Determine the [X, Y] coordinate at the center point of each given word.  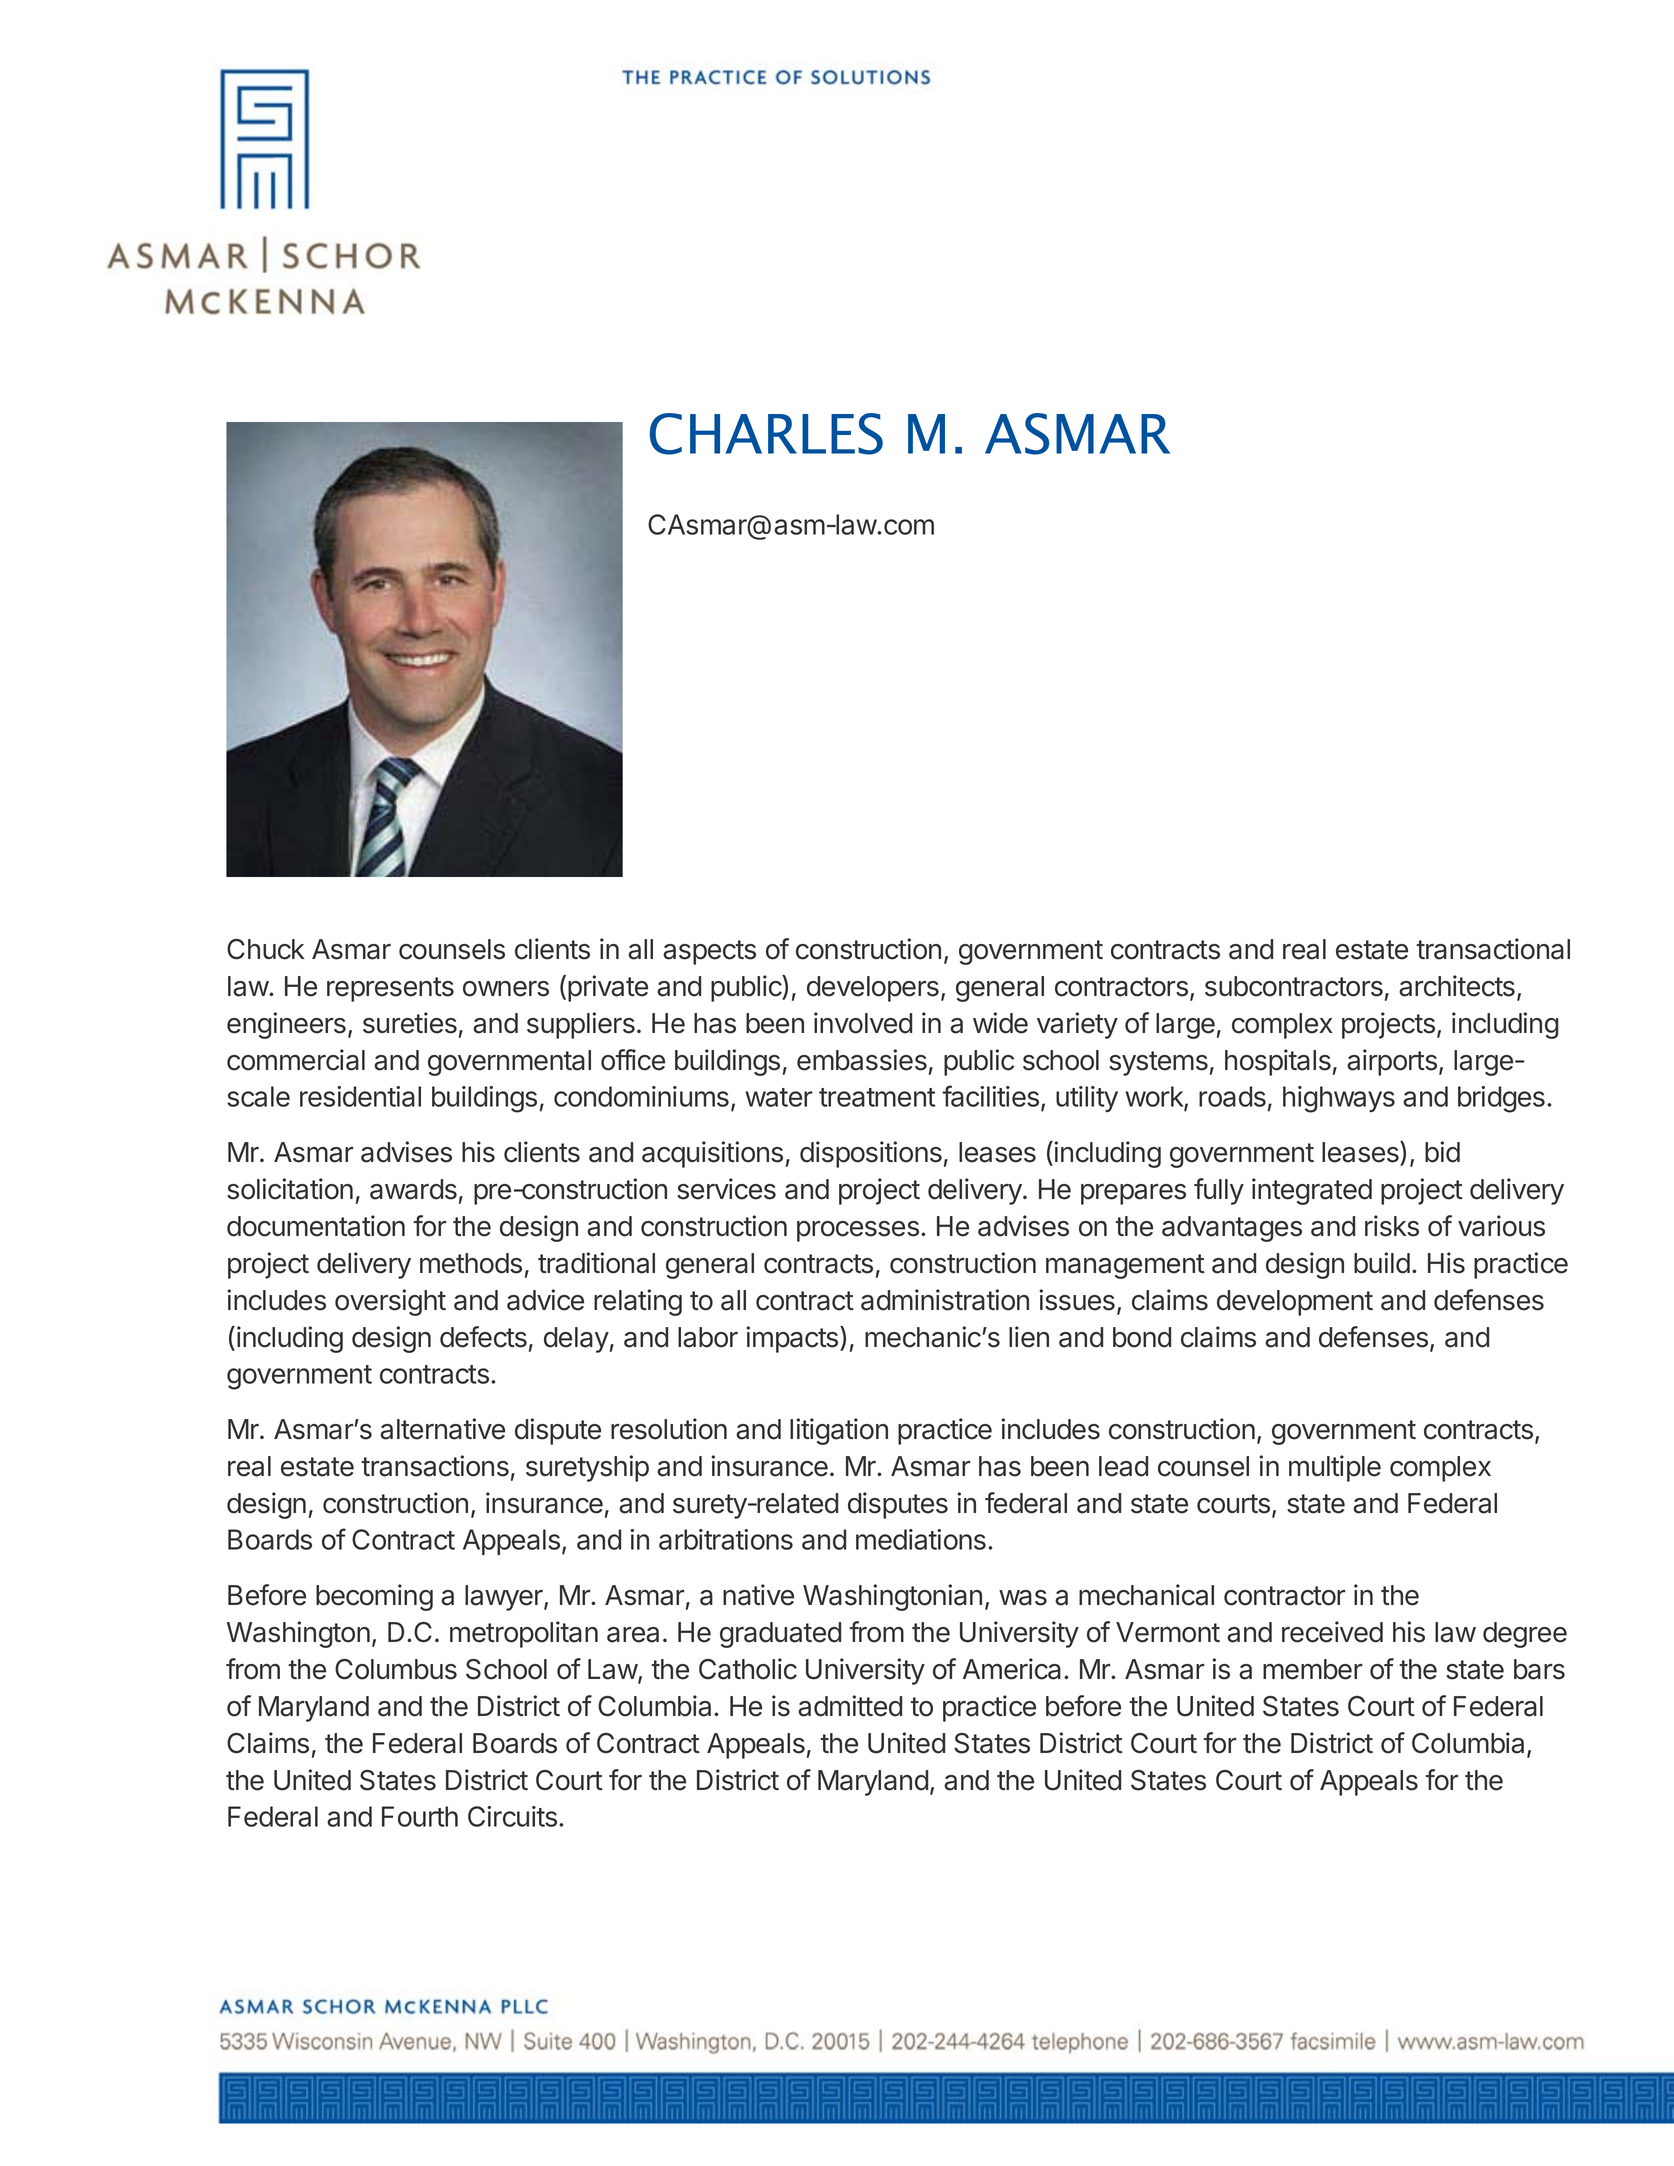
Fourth [420, 1816]
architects [1457, 986]
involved [863, 1023]
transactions [435, 1466]
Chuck [266, 949]
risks [1392, 1226]
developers [873, 989]
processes [858, 1231]
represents [390, 989]
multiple [1335, 1468]
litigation [839, 1431]
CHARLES [766, 434]
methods [471, 1263]
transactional [1493, 949]
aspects [709, 952]
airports [1392, 1062]
